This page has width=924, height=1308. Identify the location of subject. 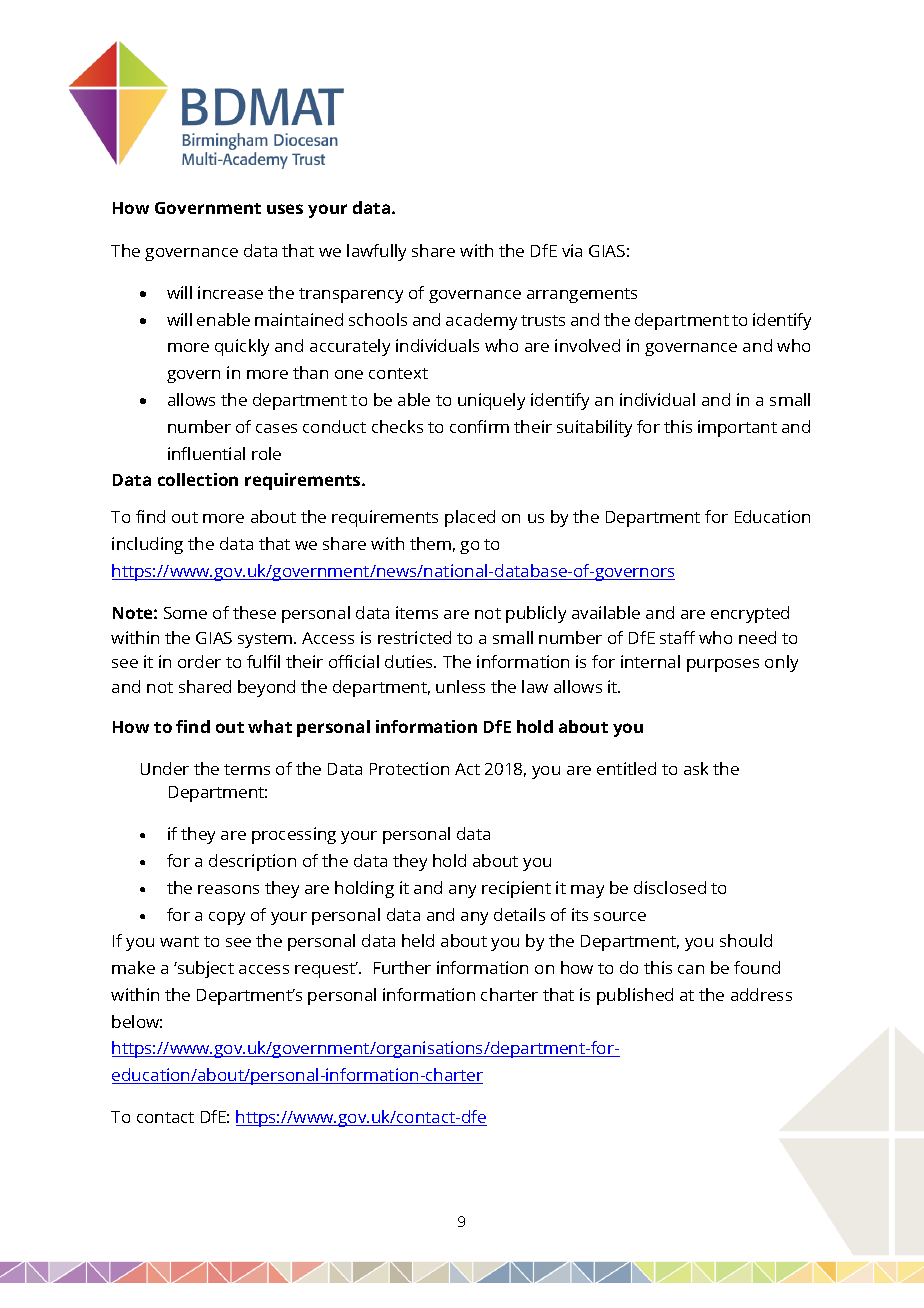
(205, 969).
